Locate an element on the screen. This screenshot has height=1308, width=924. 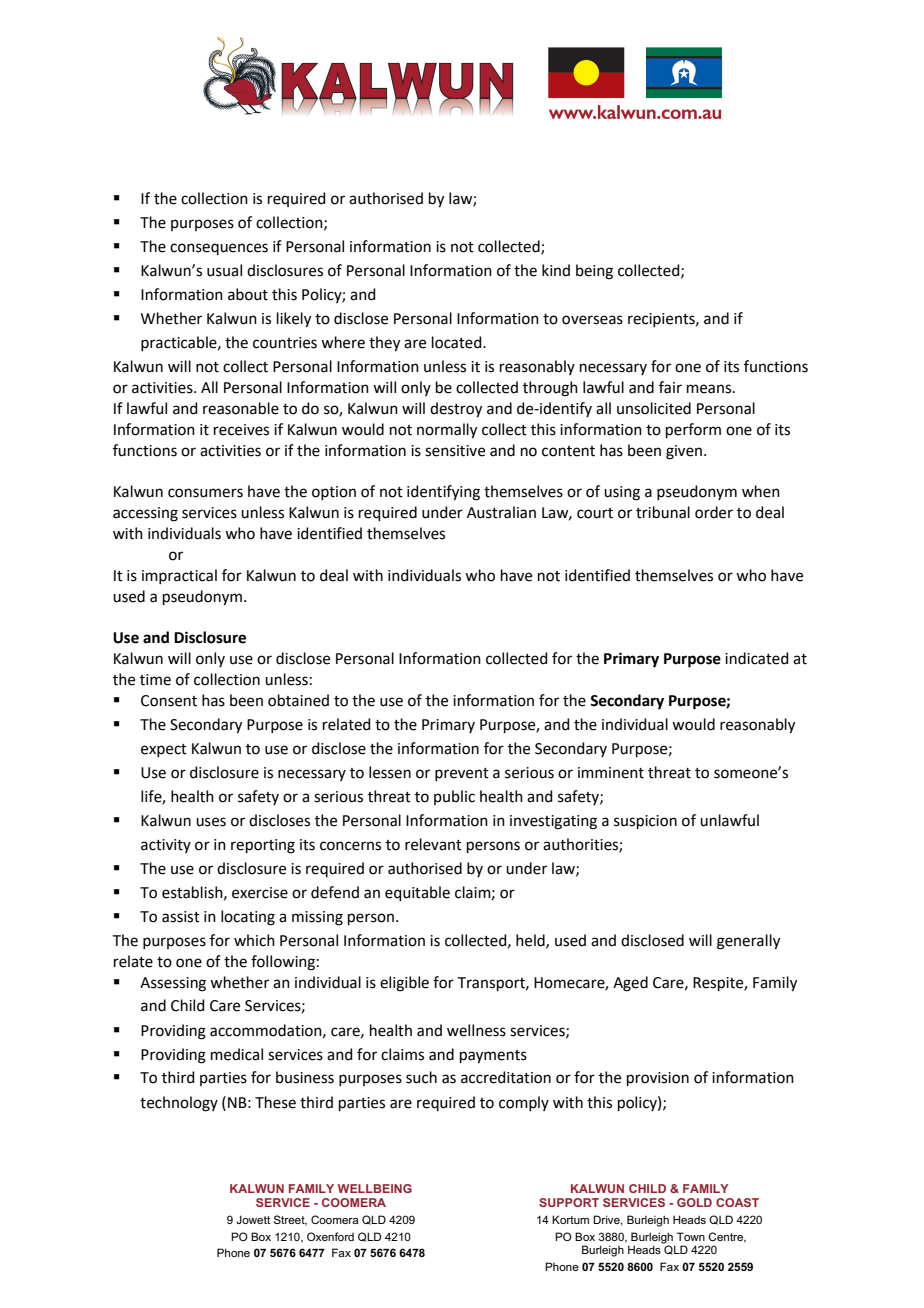
prevent is located at coordinates (462, 774).
